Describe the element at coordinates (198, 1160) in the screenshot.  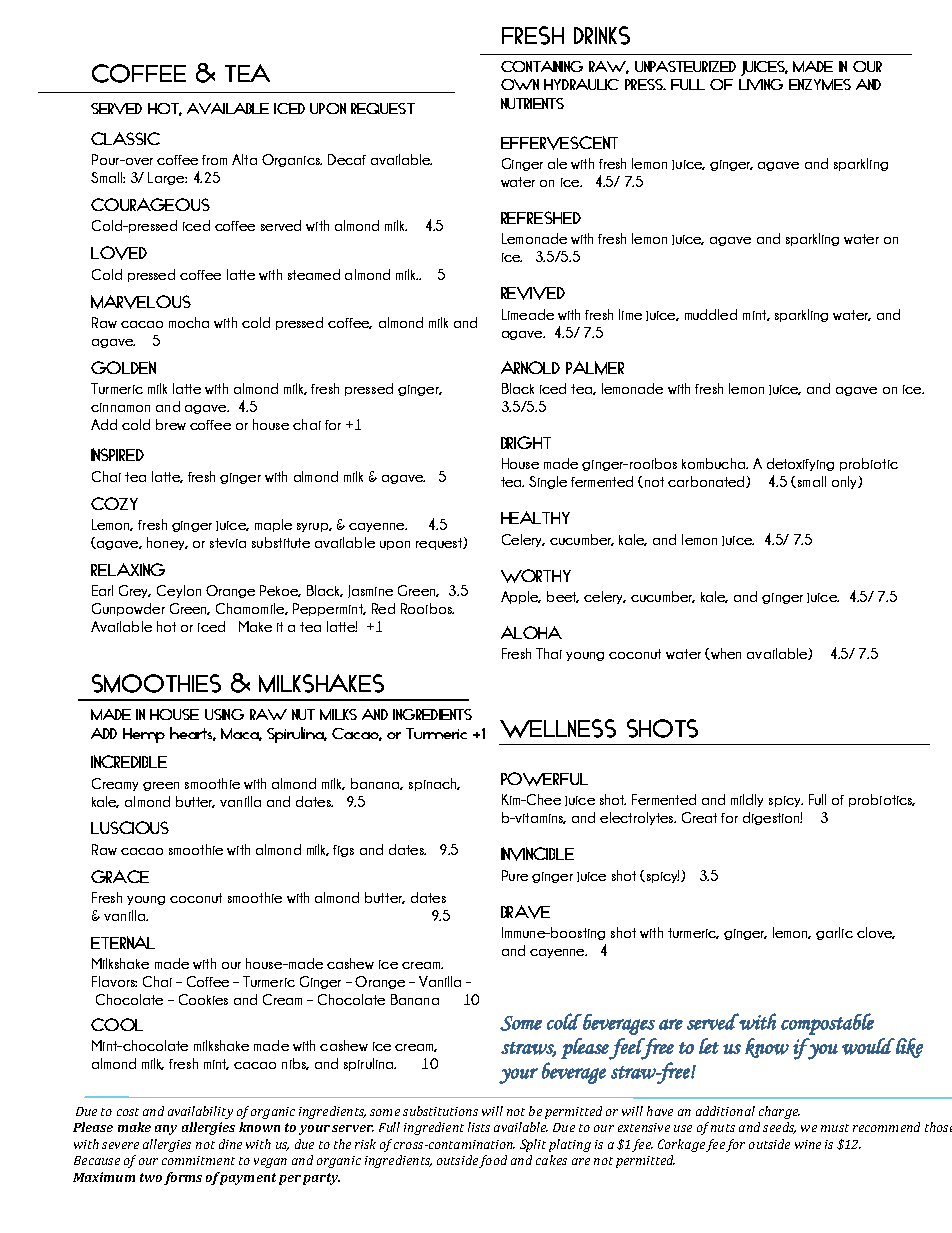
I see `commitment` at that location.
